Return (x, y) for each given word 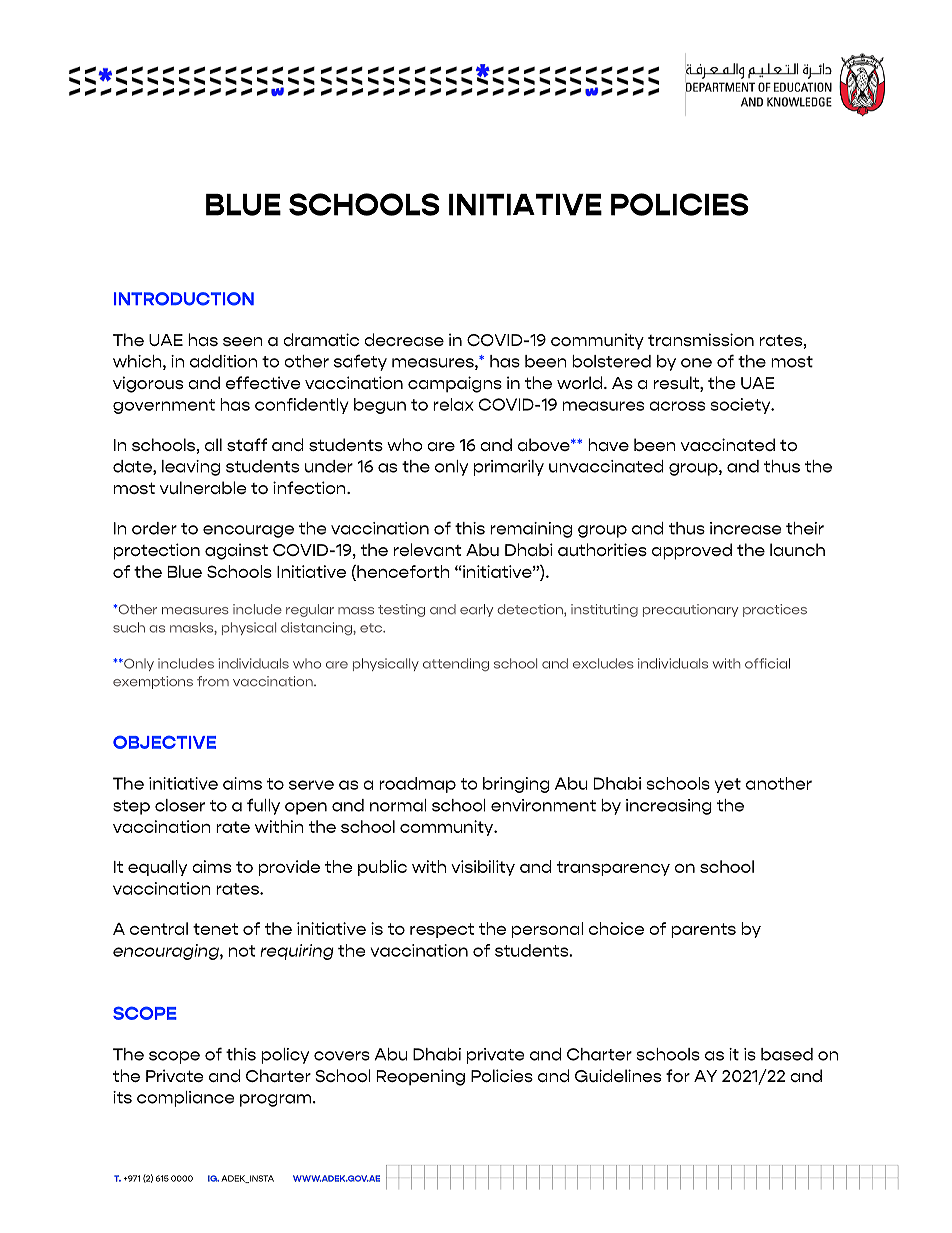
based (787, 1054)
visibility (483, 868)
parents (703, 930)
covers (342, 1056)
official (767, 663)
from (213, 681)
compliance (185, 1099)
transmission (701, 339)
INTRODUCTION (184, 299)
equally (157, 868)
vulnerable (203, 487)
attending (456, 664)
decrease (404, 339)
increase (745, 528)
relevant (428, 549)
